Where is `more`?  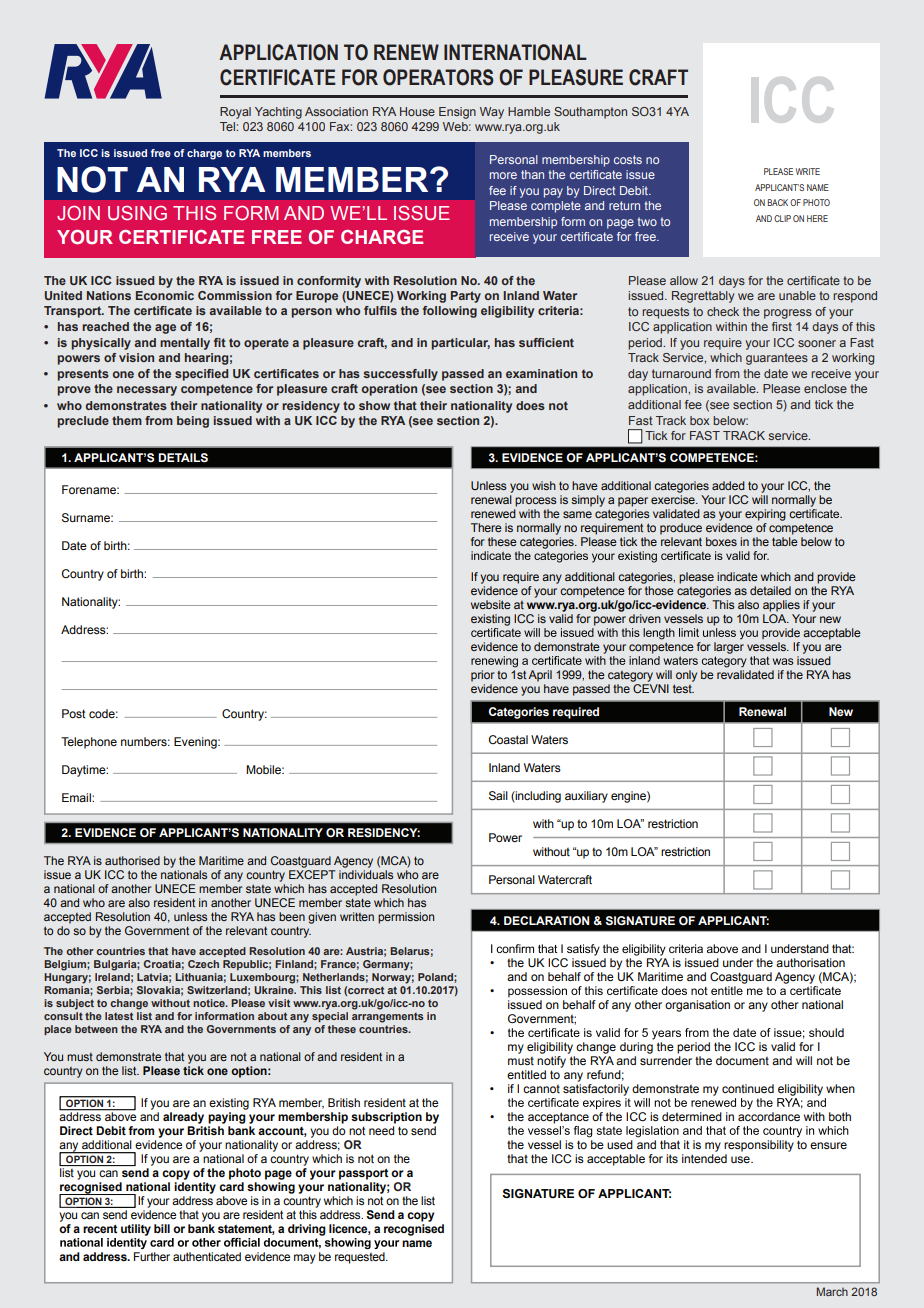 more is located at coordinates (503, 175).
